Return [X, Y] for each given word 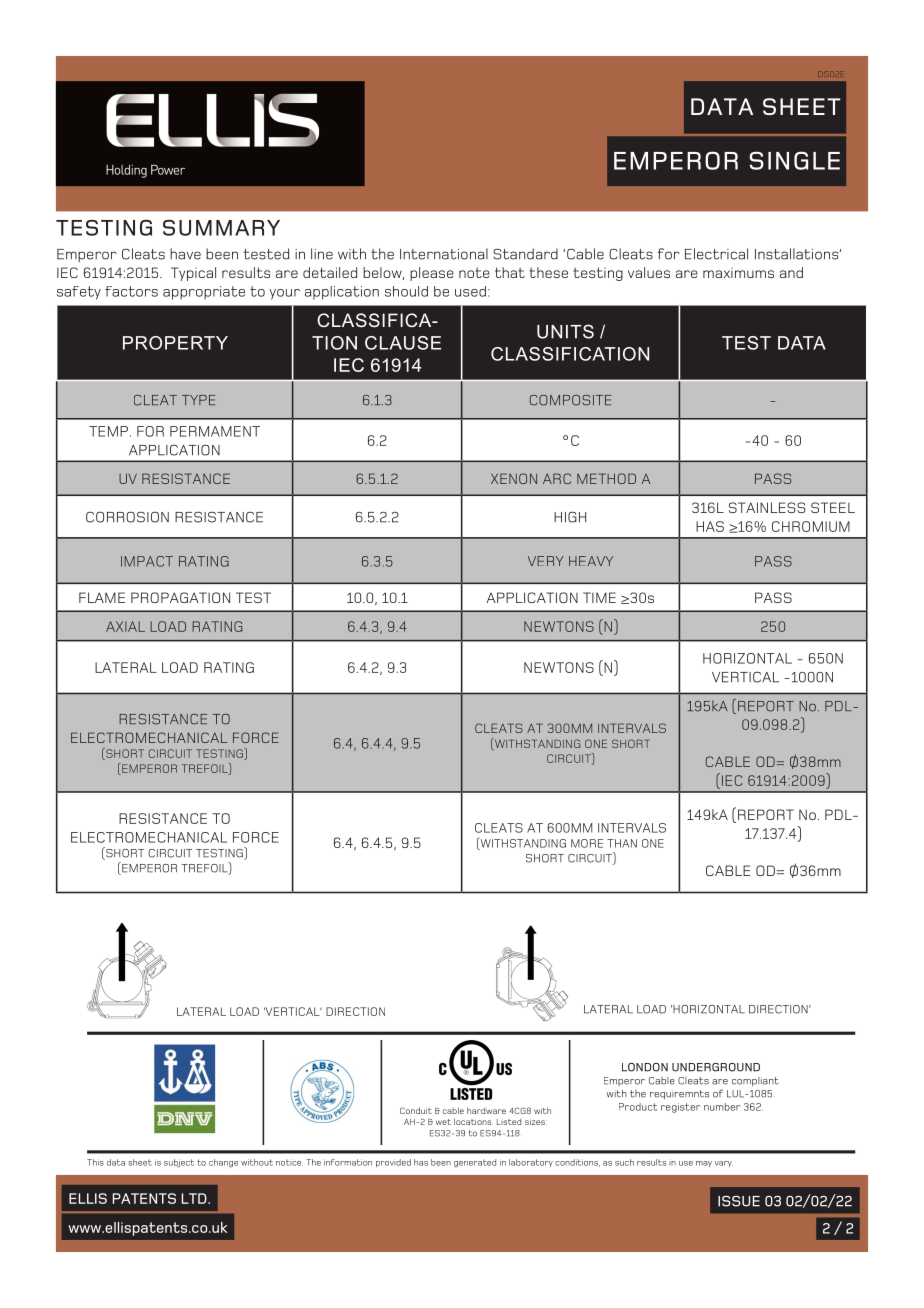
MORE [587, 843]
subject [179, 1163]
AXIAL [125, 626]
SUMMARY [221, 228]
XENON [514, 478]
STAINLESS [767, 507]
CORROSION [127, 517]
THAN [622, 843]
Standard [525, 254]
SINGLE [794, 160]
